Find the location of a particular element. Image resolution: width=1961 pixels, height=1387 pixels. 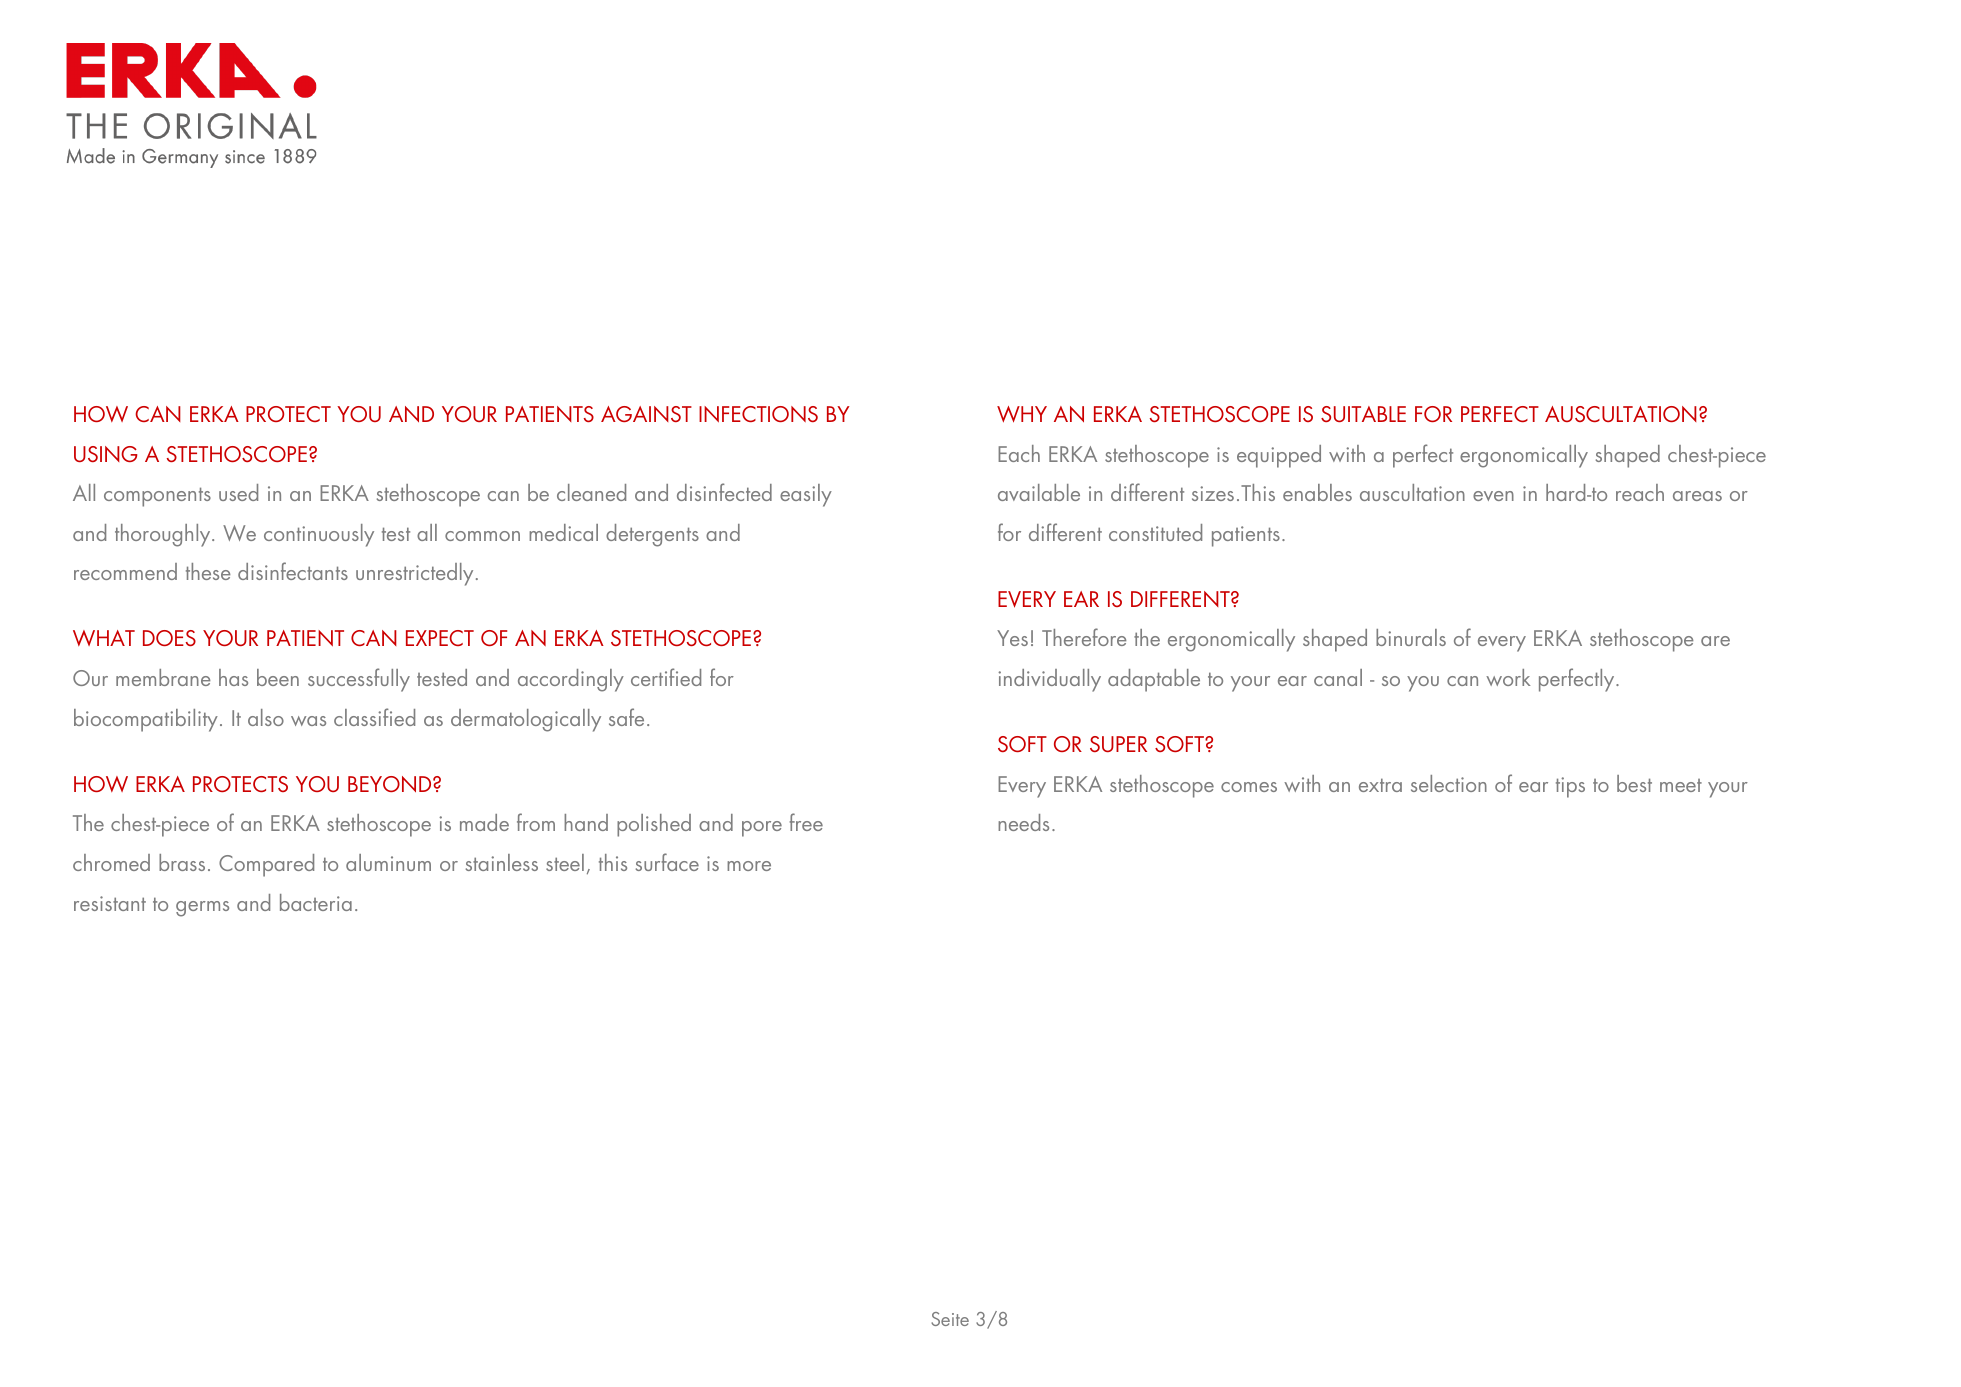

tips is located at coordinates (1570, 787).
